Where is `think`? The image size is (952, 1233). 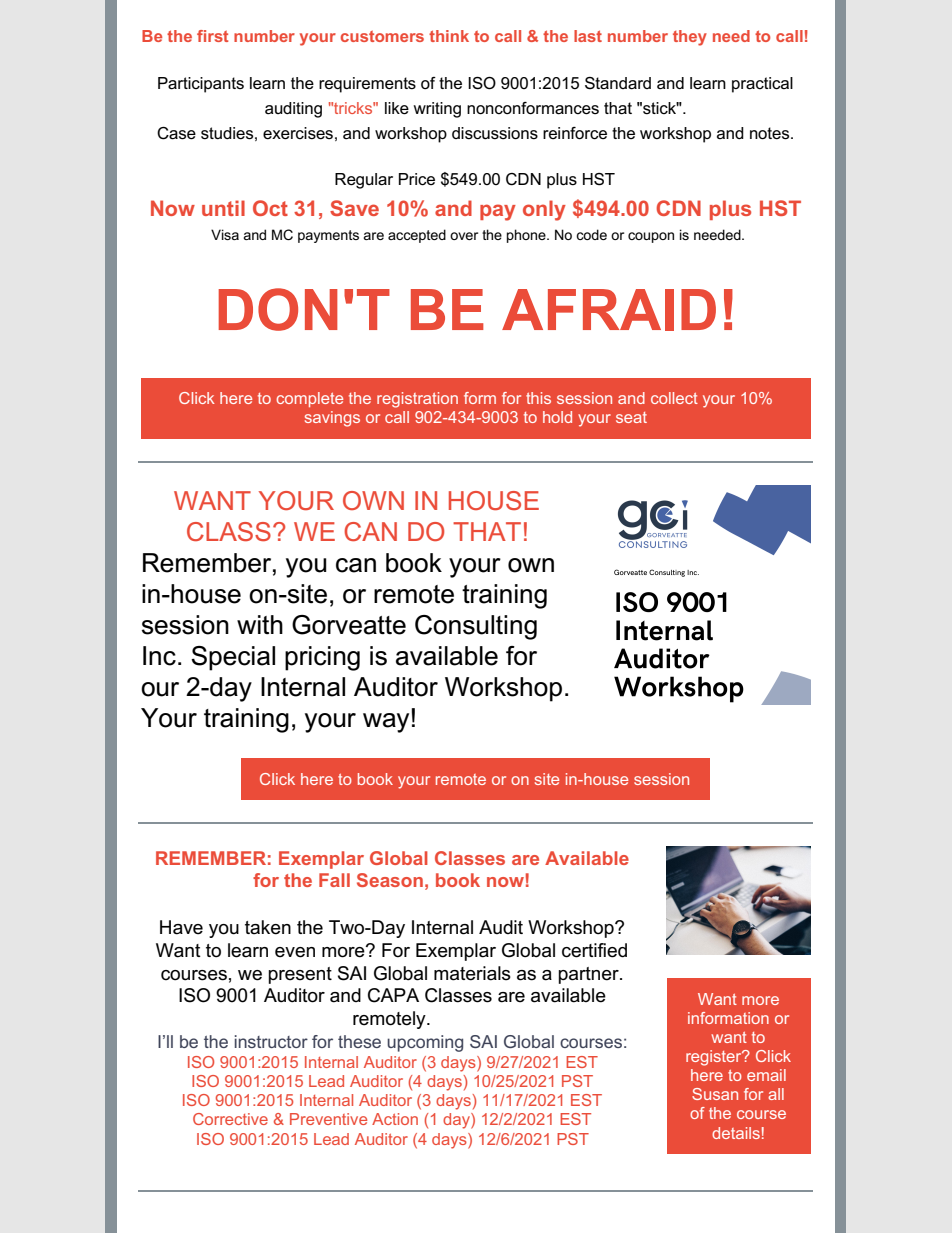
think is located at coordinates (449, 36).
